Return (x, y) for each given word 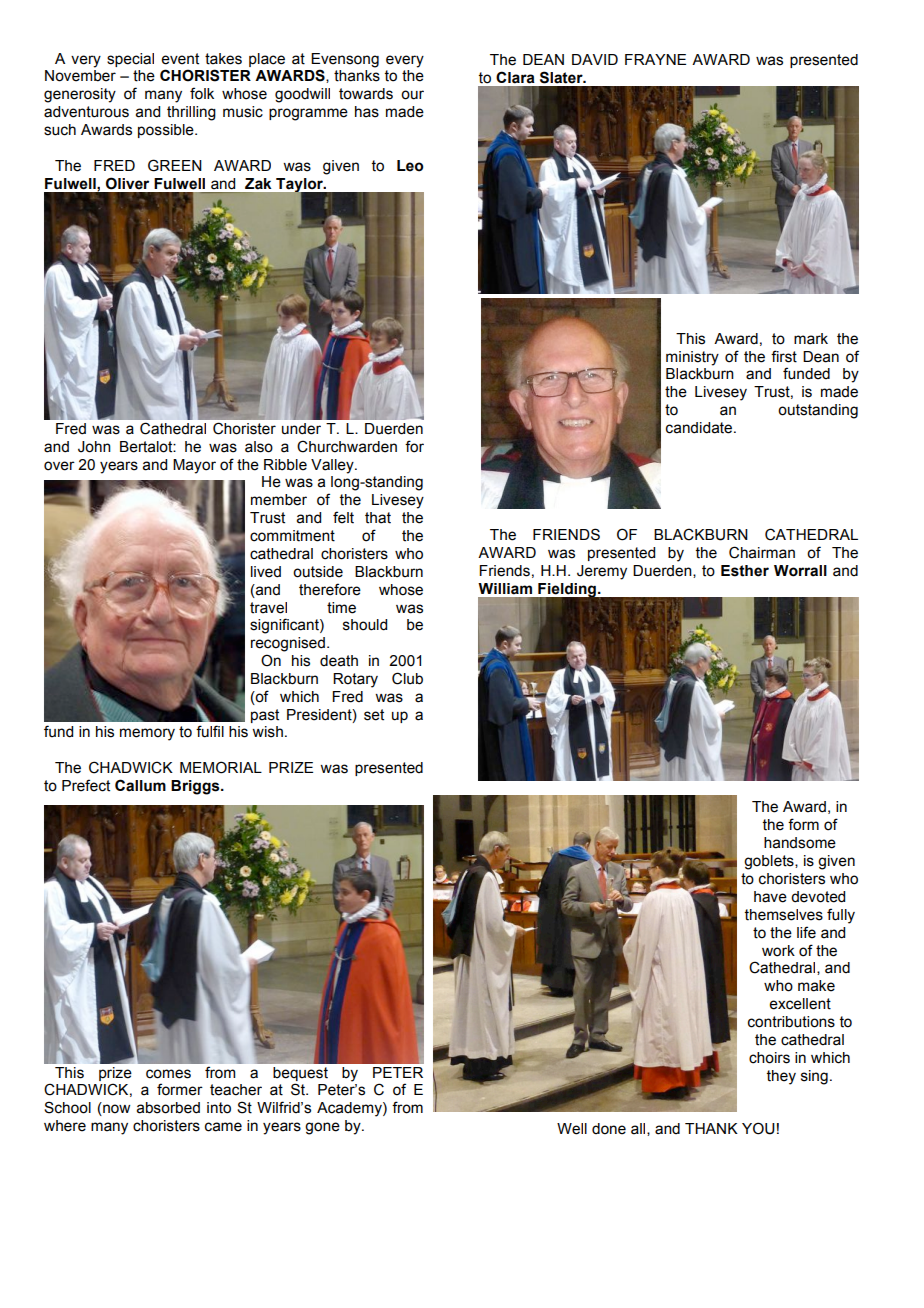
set (374, 715)
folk (202, 93)
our (412, 95)
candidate (700, 428)
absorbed (168, 1108)
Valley (333, 466)
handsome (800, 843)
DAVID (595, 59)
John (94, 447)
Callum (140, 785)
